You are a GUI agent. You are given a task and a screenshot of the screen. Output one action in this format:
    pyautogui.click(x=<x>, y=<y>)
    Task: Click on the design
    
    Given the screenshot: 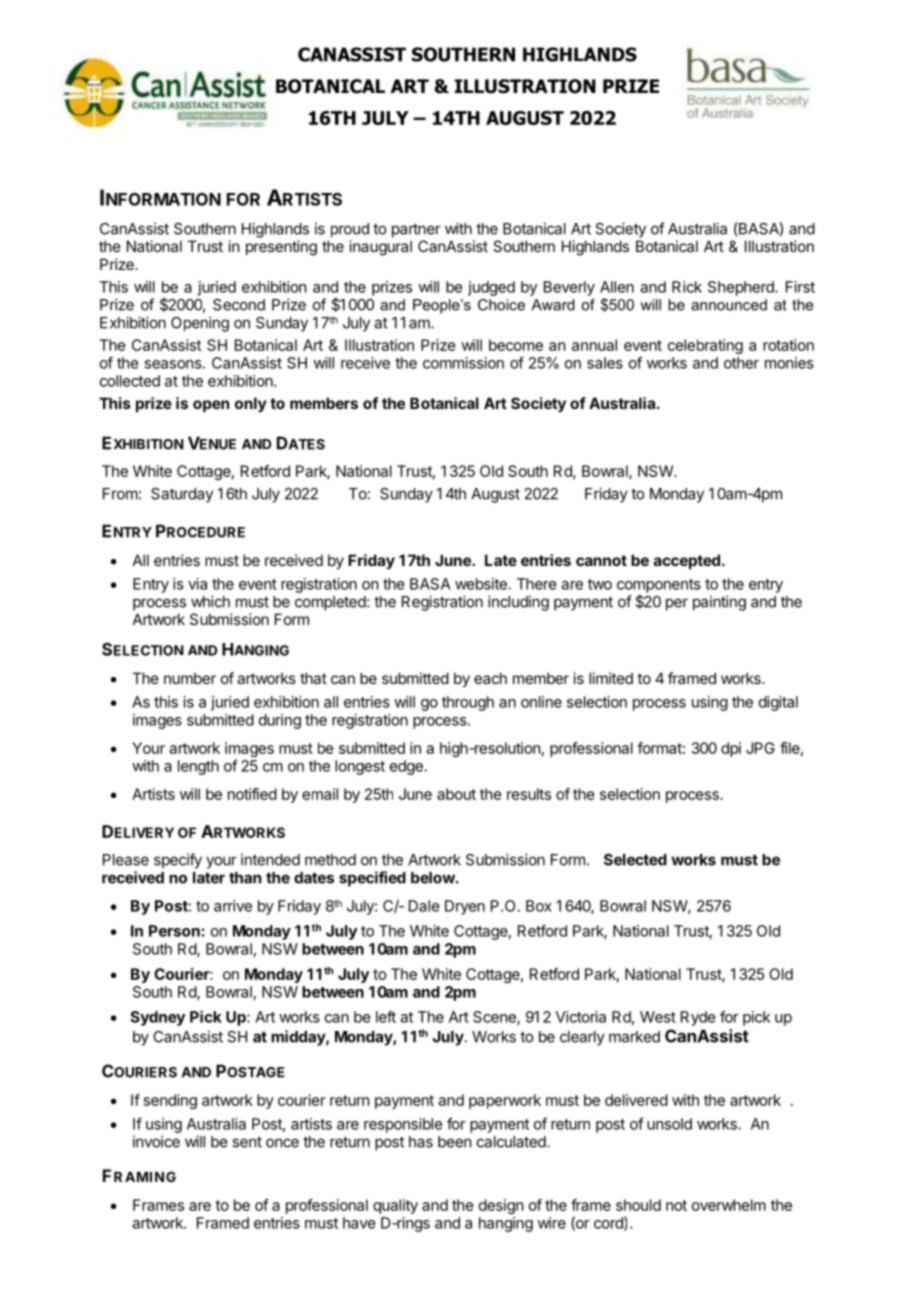 What is the action you would take?
    pyautogui.click(x=501, y=1206)
